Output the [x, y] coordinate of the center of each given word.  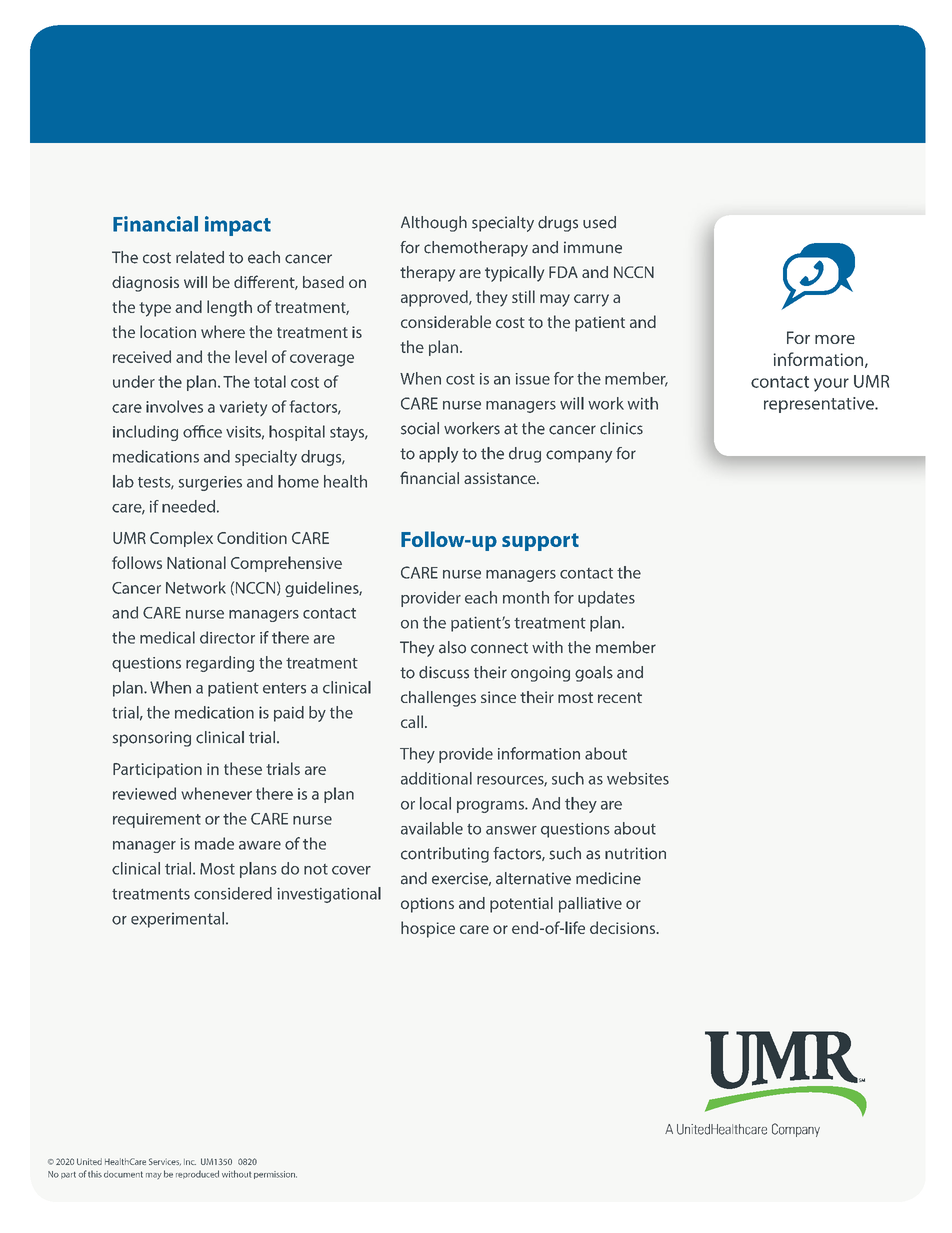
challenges [438, 699]
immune [593, 247]
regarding [220, 664]
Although [434, 224]
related [200, 257]
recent [620, 697]
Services [165, 1161]
